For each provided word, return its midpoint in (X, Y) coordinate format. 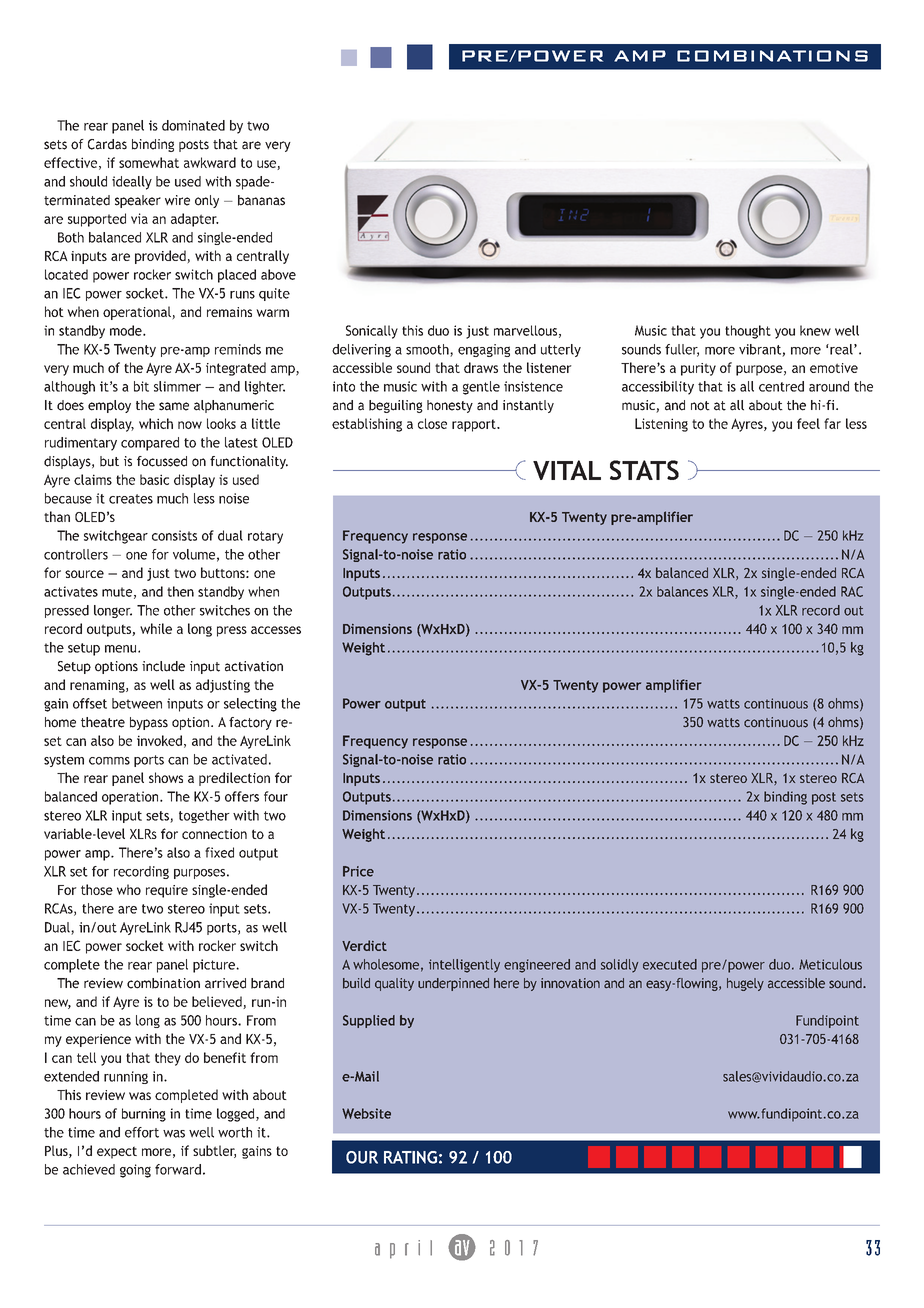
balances (682, 591)
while (156, 628)
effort (142, 1132)
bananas (261, 200)
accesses (276, 630)
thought (748, 332)
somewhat (149, 162)
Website (366, 1113)
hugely (745, 984)
